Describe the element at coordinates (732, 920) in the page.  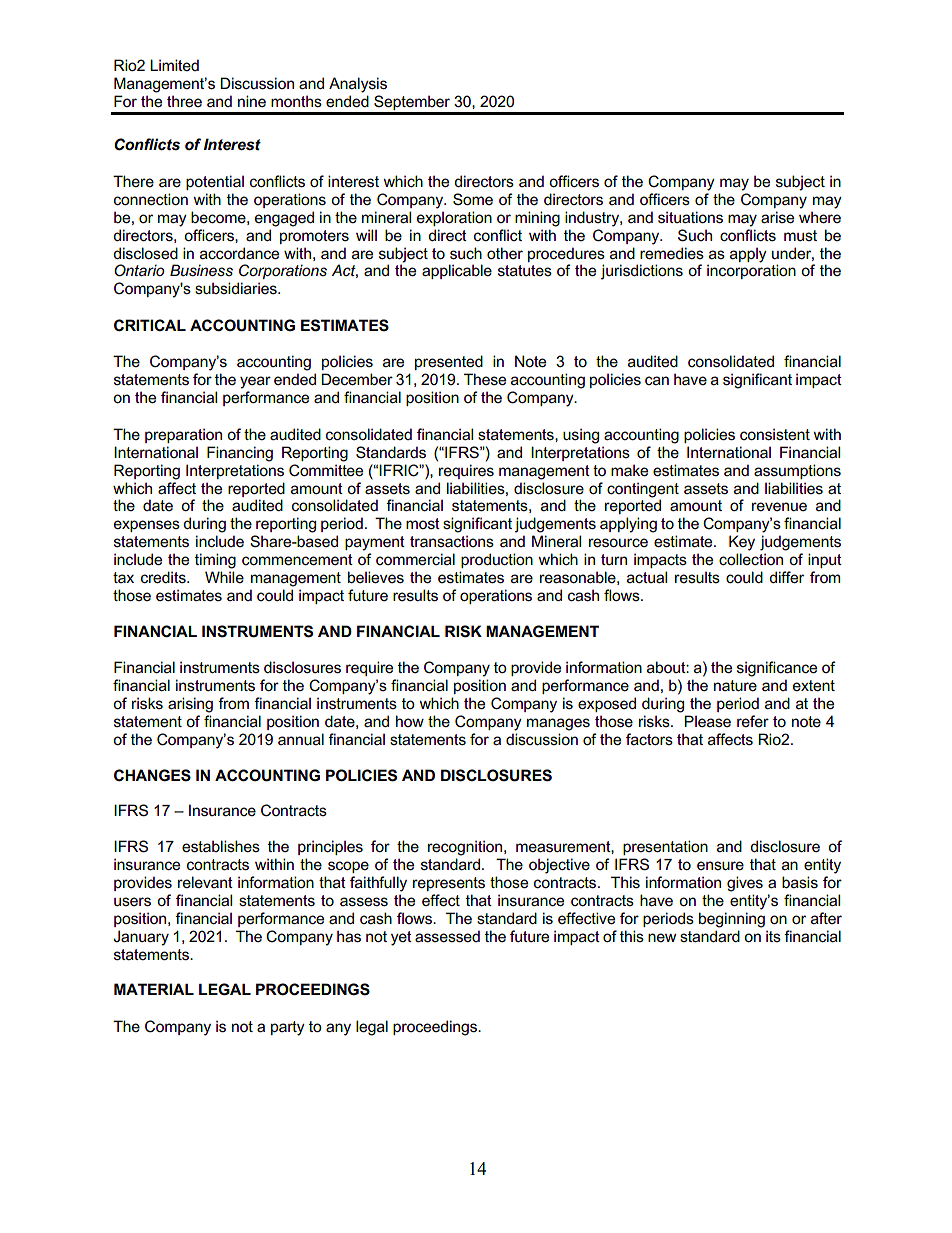
I see `beginning` at that location.
